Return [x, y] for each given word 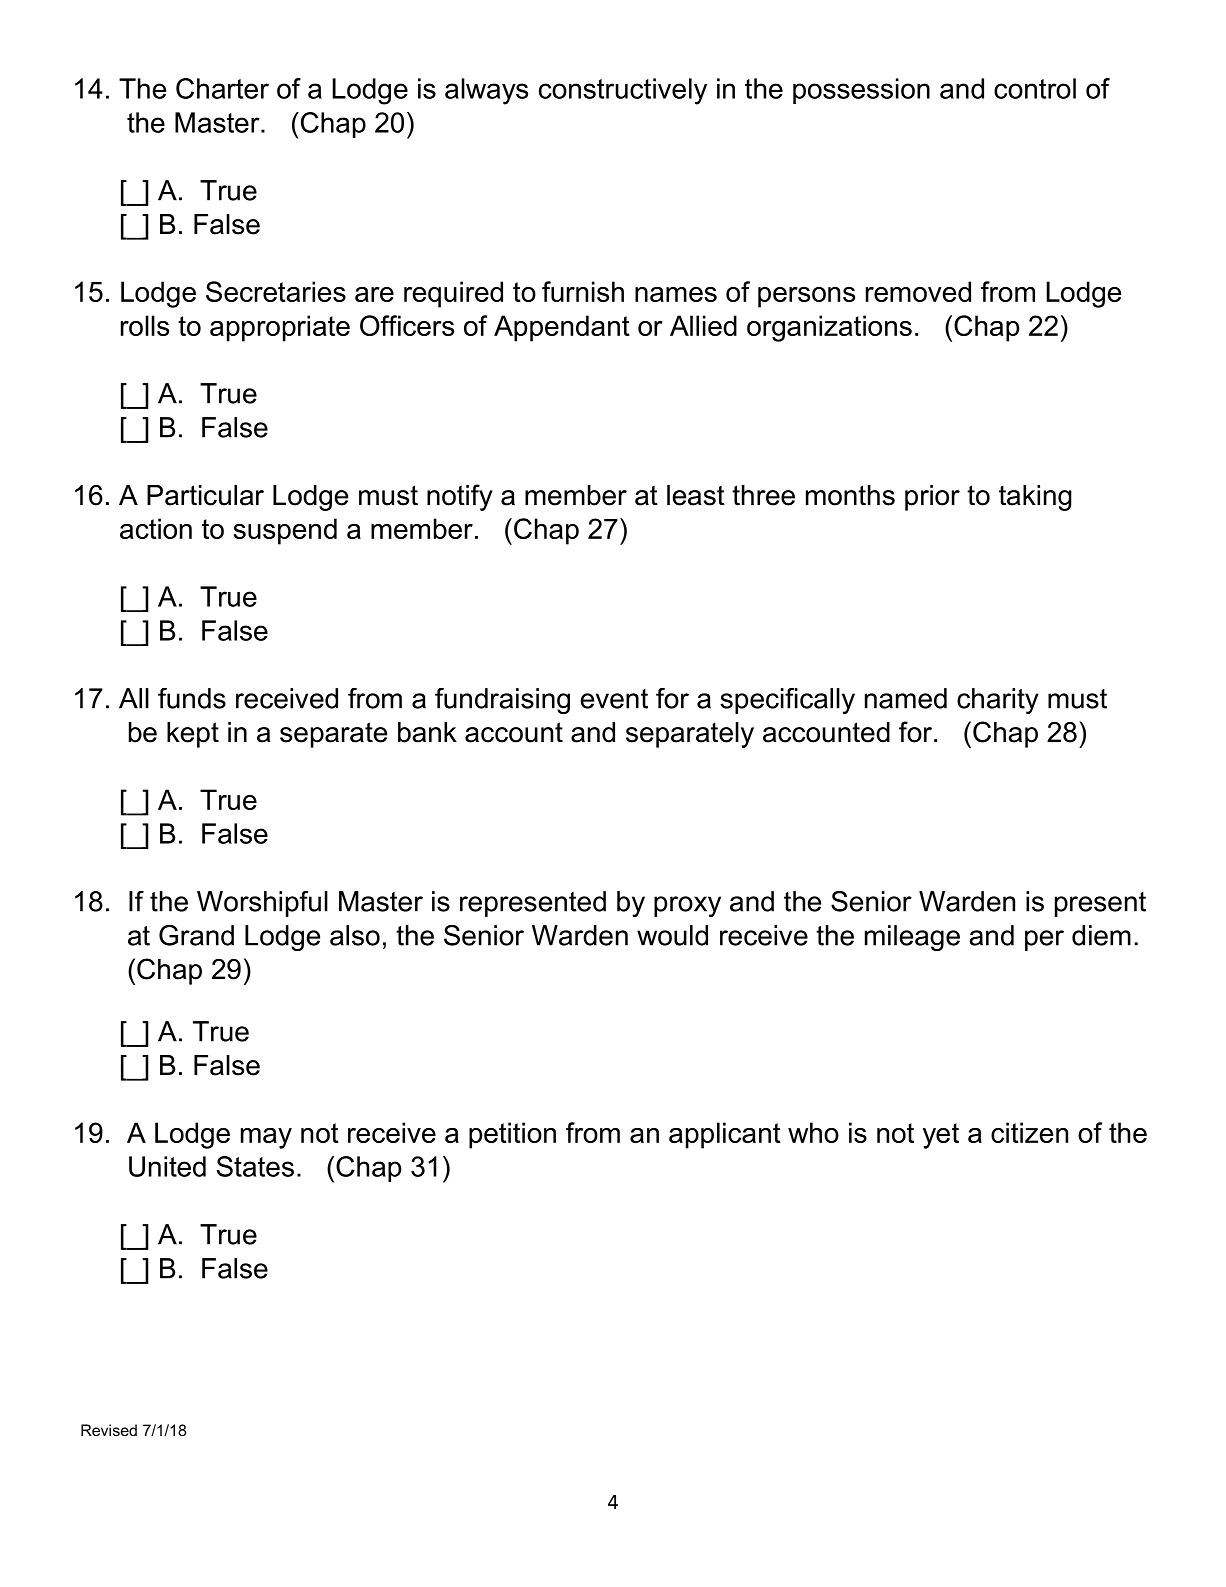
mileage [912, 938]
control [1035, 88]
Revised [109, 1430]
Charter [222, 88]
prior [932, 498]
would [672, 935]
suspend [285, 531]
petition [512, 1135]
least [696, 495]
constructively [623, 91]
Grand [196, 935]
